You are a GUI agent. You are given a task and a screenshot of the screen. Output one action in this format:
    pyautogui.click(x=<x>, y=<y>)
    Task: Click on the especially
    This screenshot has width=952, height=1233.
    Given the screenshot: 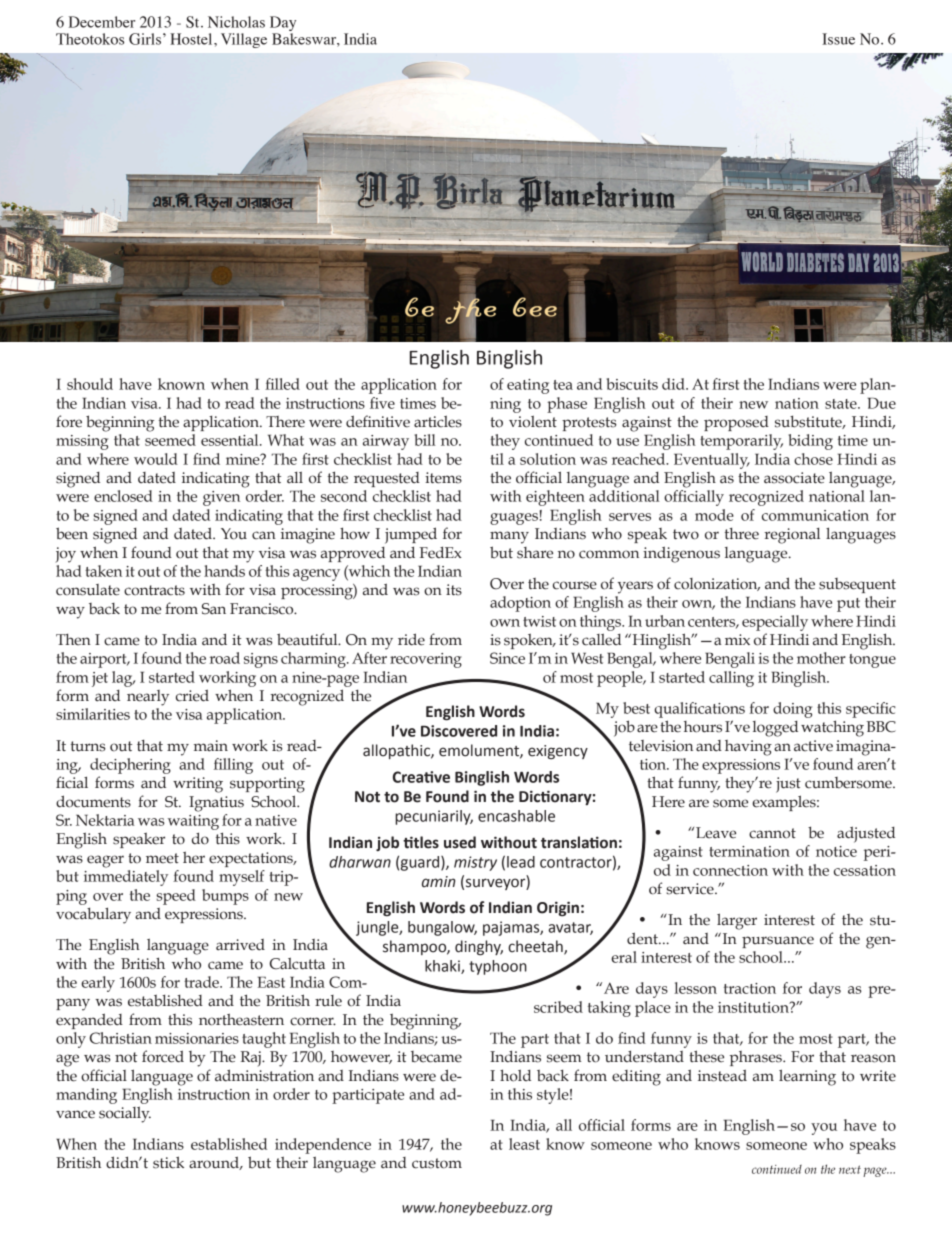 What is the action you would take?
    pyautogui.click(x=775, y=623)
